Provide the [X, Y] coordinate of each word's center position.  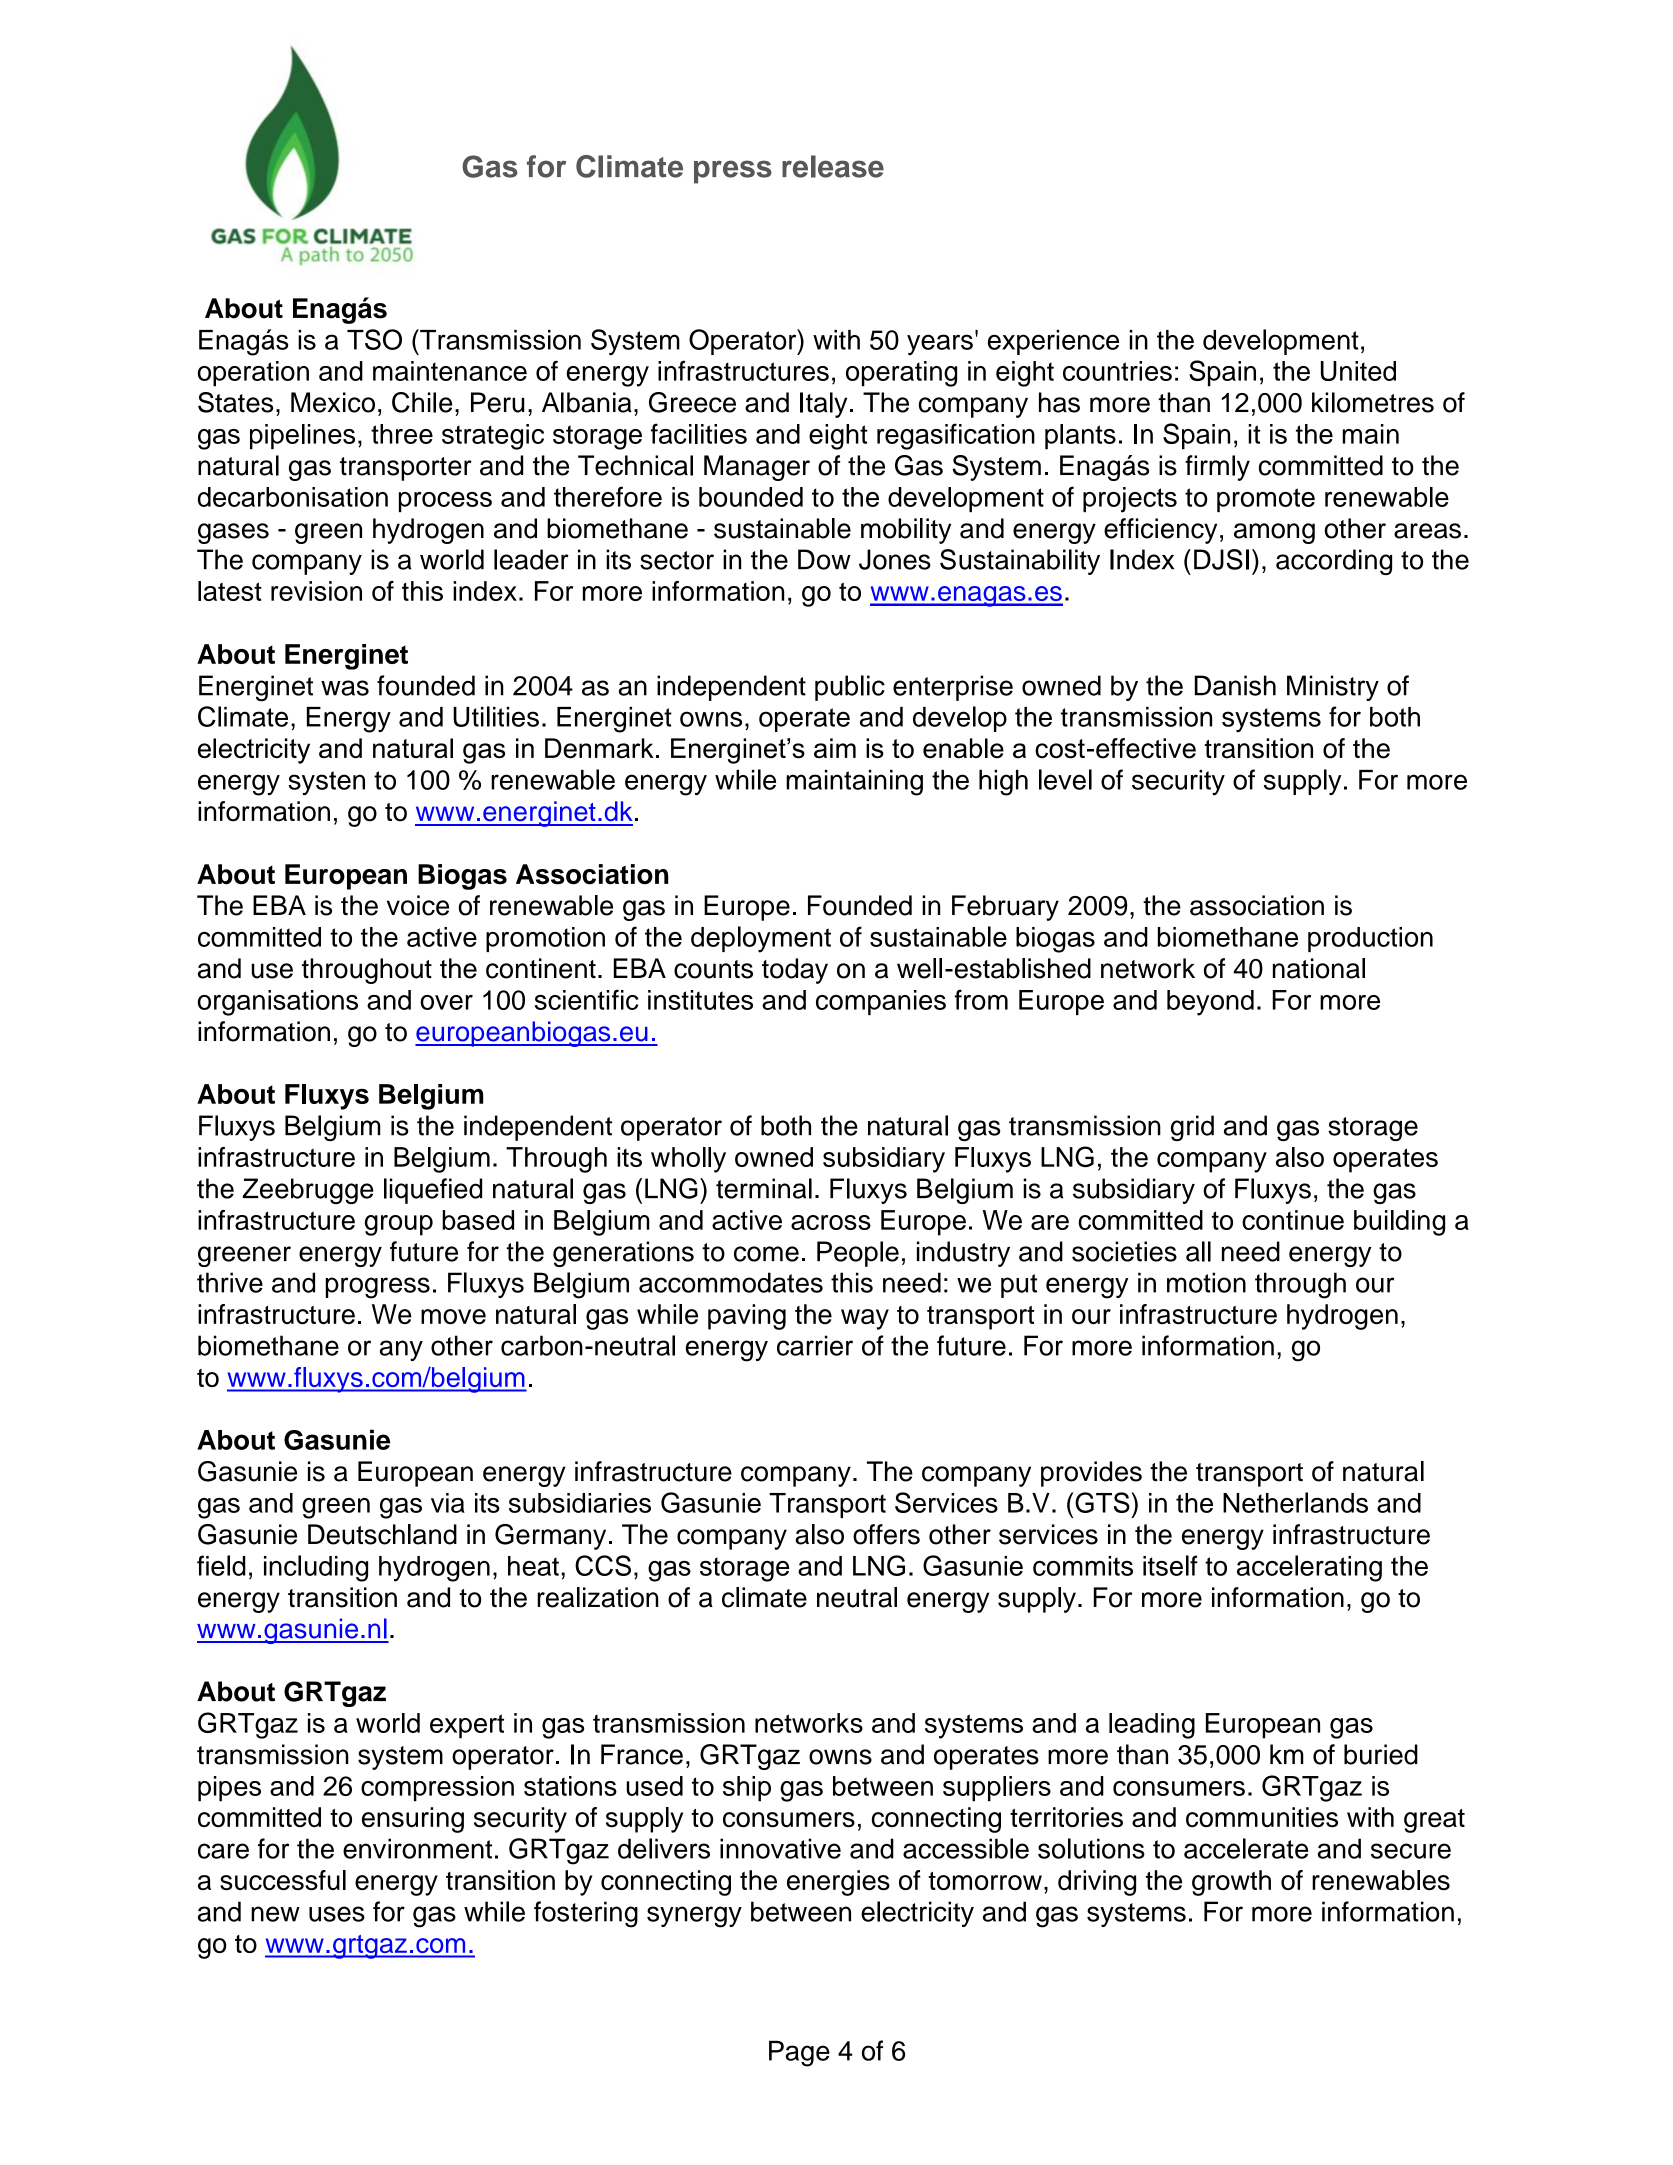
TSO [374, 339]
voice [418, 905]
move [453, 1316]
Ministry [1333, 688]
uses [337, 1914]
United [1358, 371]
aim [835, 748]
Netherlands [1295, 1502]
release [833, 166]
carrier [815, 1345]
